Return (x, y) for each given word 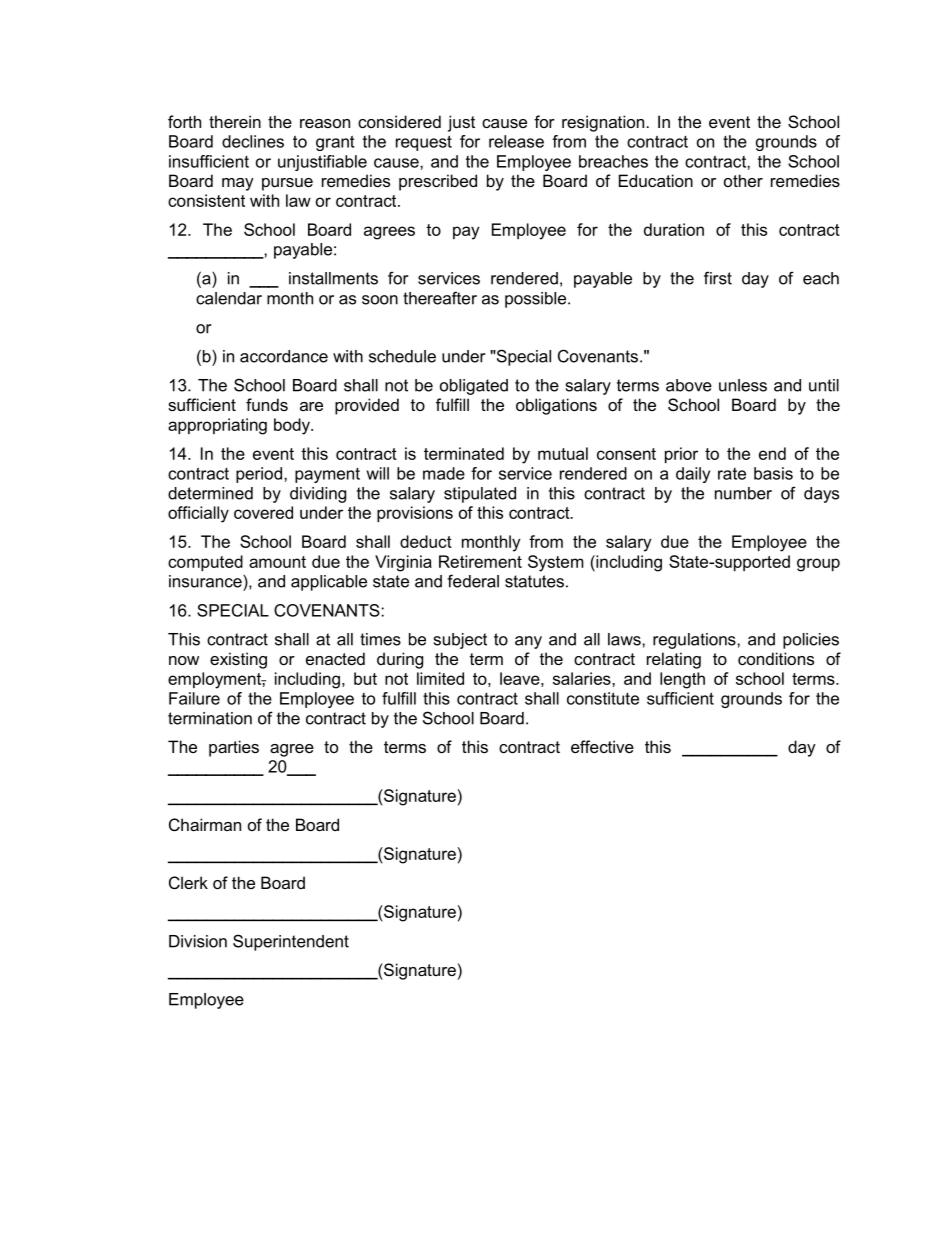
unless (743, 385)
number (743, 493)
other (743, 180)
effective (602, 746)
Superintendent (291, 942)
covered (263, 512)
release (516, 141)
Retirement (480, 561)
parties (234, 748)
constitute (603, 698)
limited (440, 678)
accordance (284, 356)
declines (253, 141)
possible (537, 300)
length (682, 680)
